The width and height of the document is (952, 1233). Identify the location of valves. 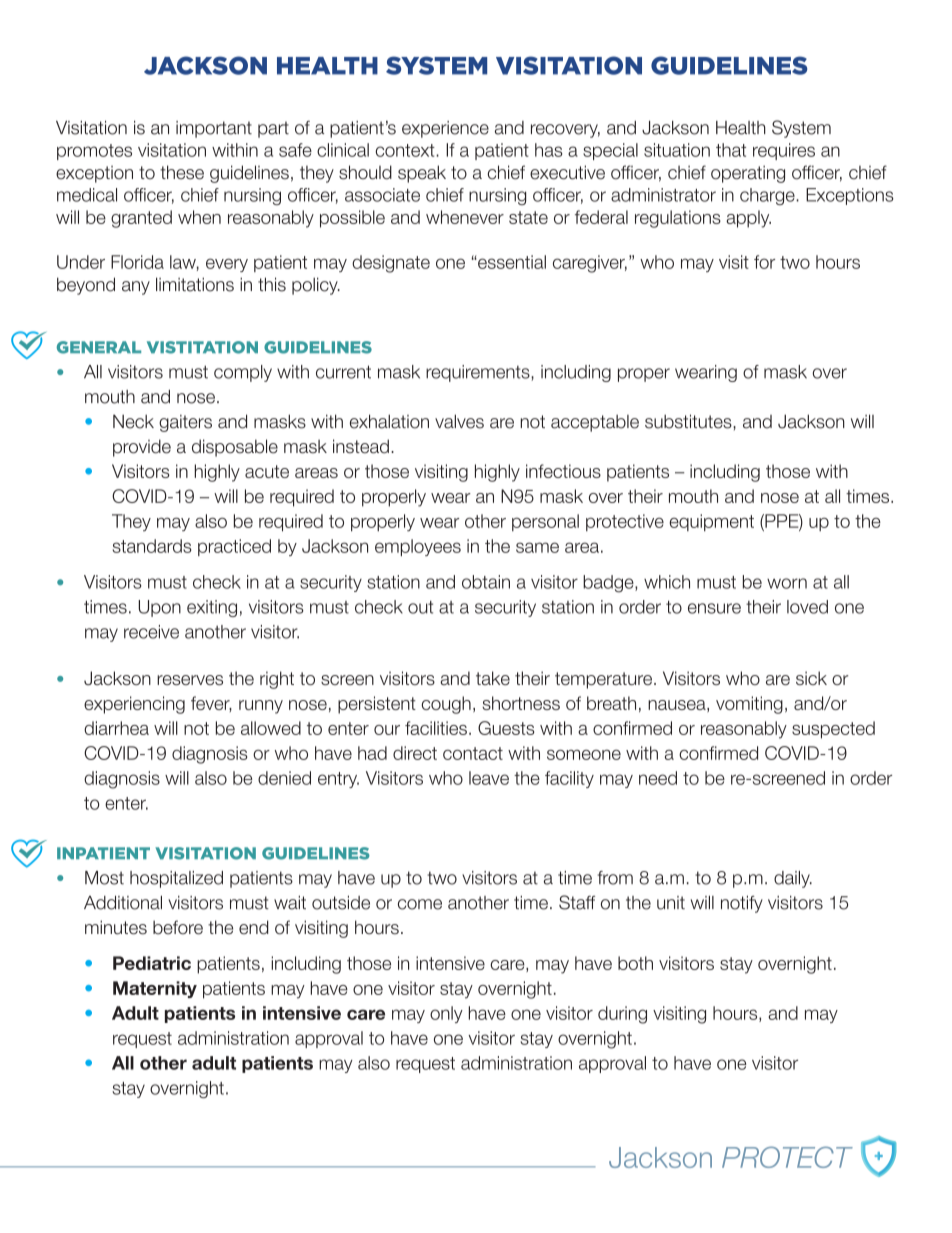
(459, 421).
